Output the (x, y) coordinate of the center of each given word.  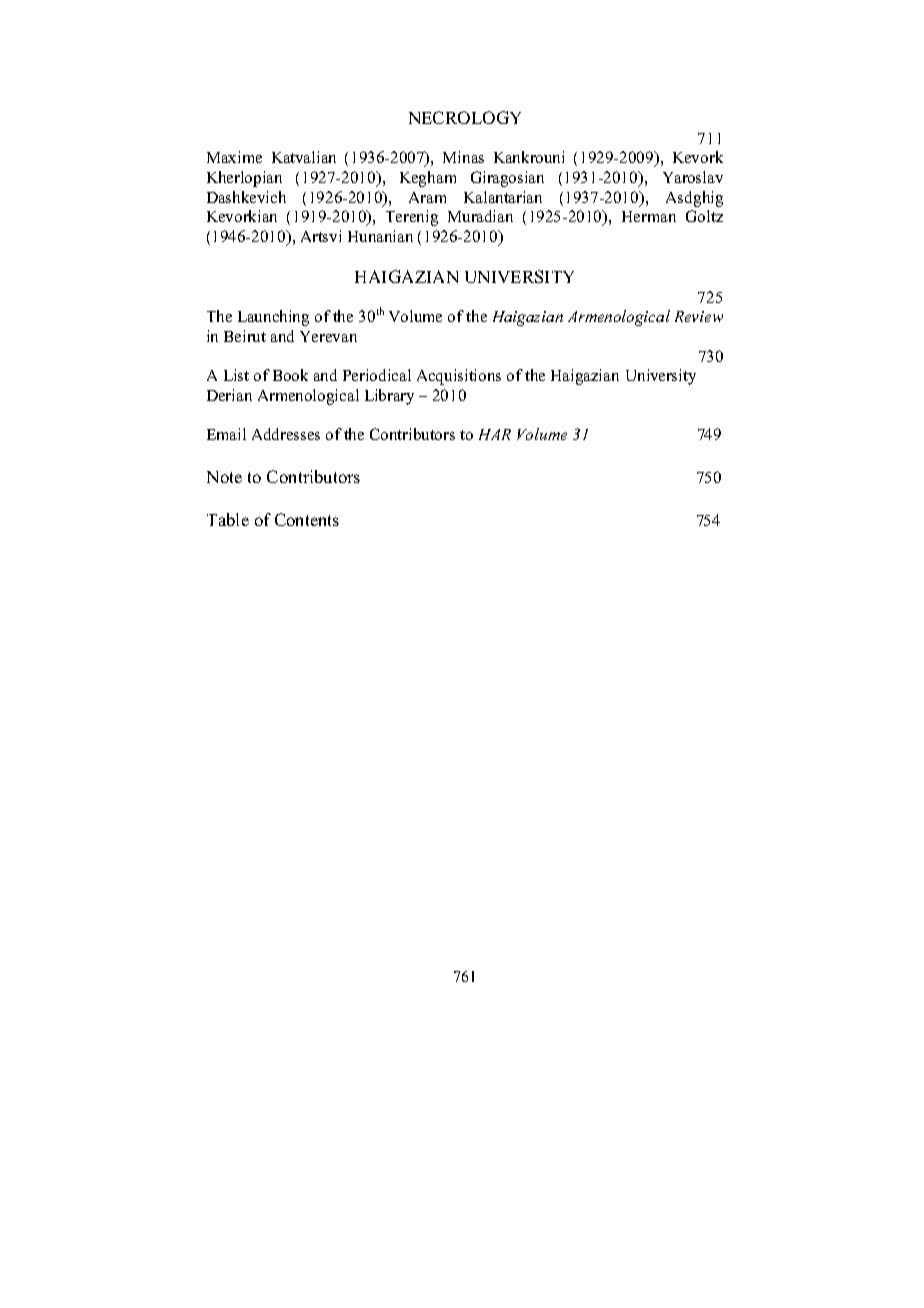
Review (699, 316)
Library (389, 397)
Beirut (245, 336)
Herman (649, 216)
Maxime (234, 157)
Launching (273, 318)
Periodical (377, 375)
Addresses (286, 434)
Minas (463, 157)
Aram (427, 197)
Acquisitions (459, 377)
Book (290, 375)
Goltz (704, 216)
